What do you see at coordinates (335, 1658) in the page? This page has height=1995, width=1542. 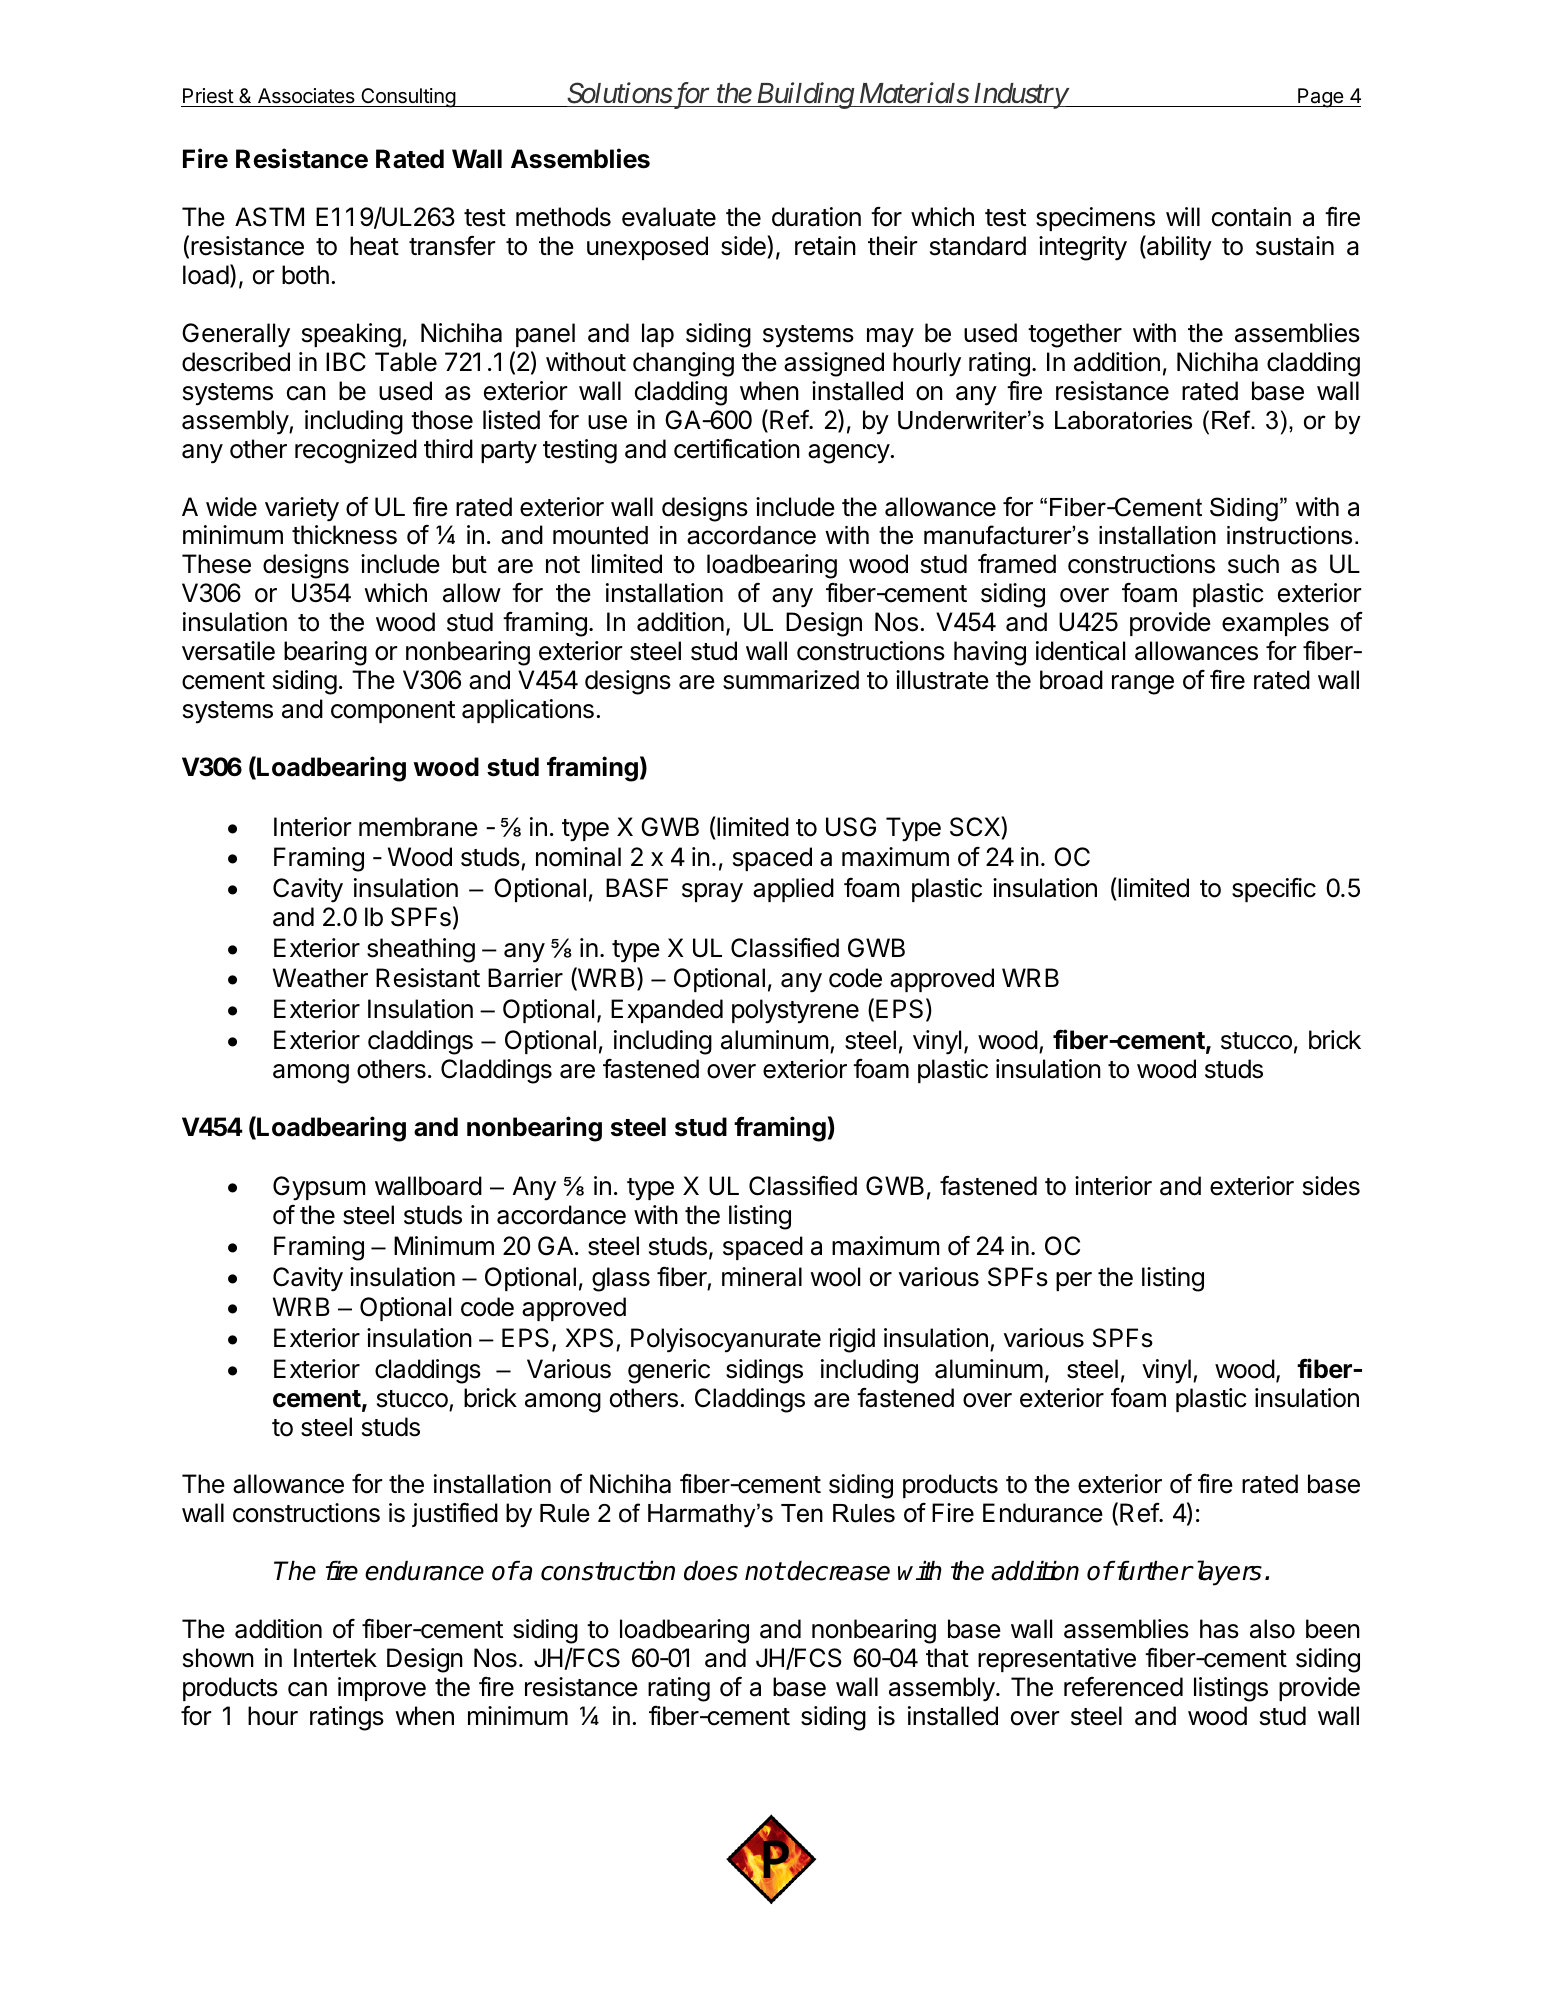 I see `Intertek` at bounding box center [335, 1658].
